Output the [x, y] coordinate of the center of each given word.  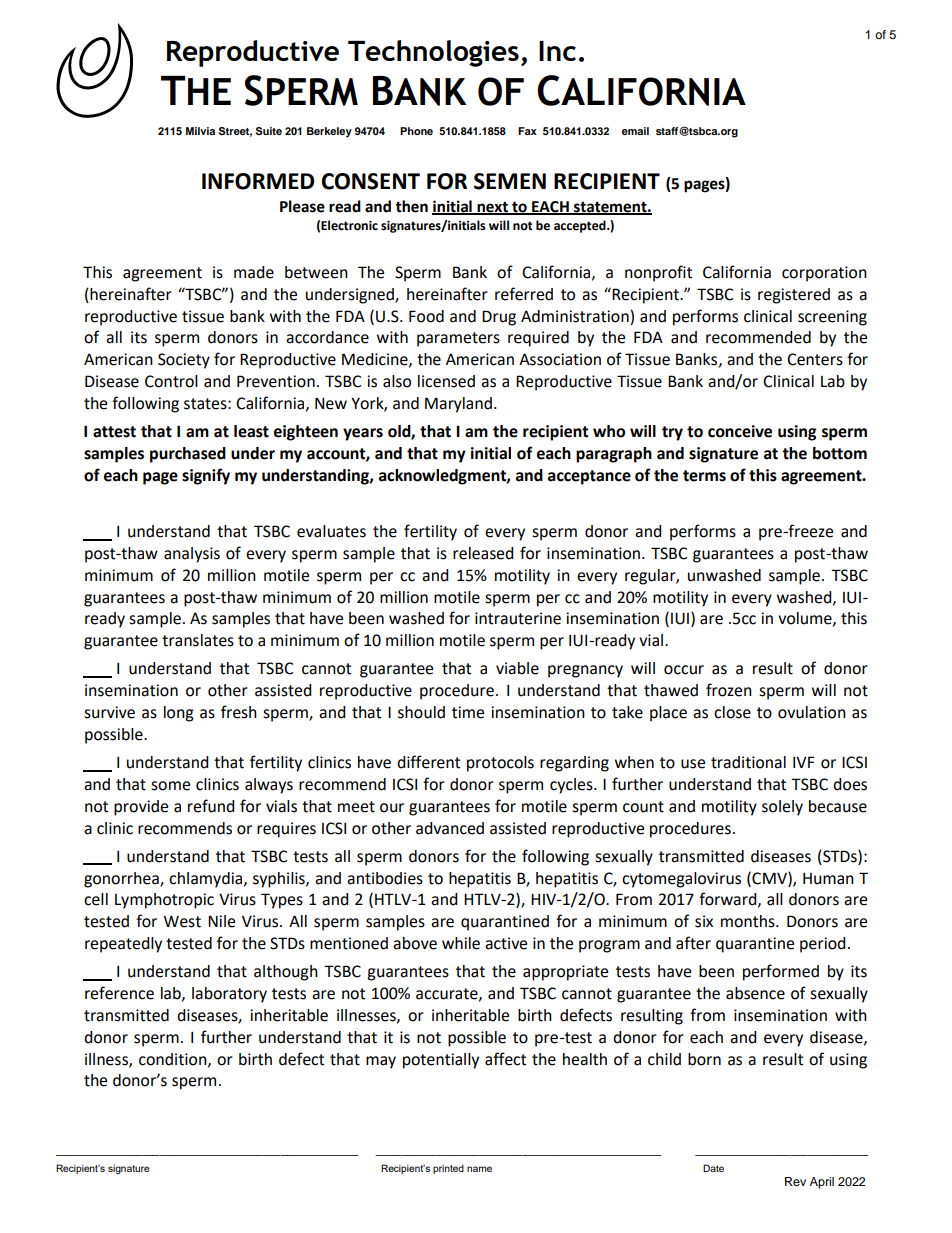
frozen [729, 690]
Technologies [433, 53]
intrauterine [518, 618]
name [479, 1169]
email [635, 131]
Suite [269, 131]
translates [198, 640]
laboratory [229, 995]
